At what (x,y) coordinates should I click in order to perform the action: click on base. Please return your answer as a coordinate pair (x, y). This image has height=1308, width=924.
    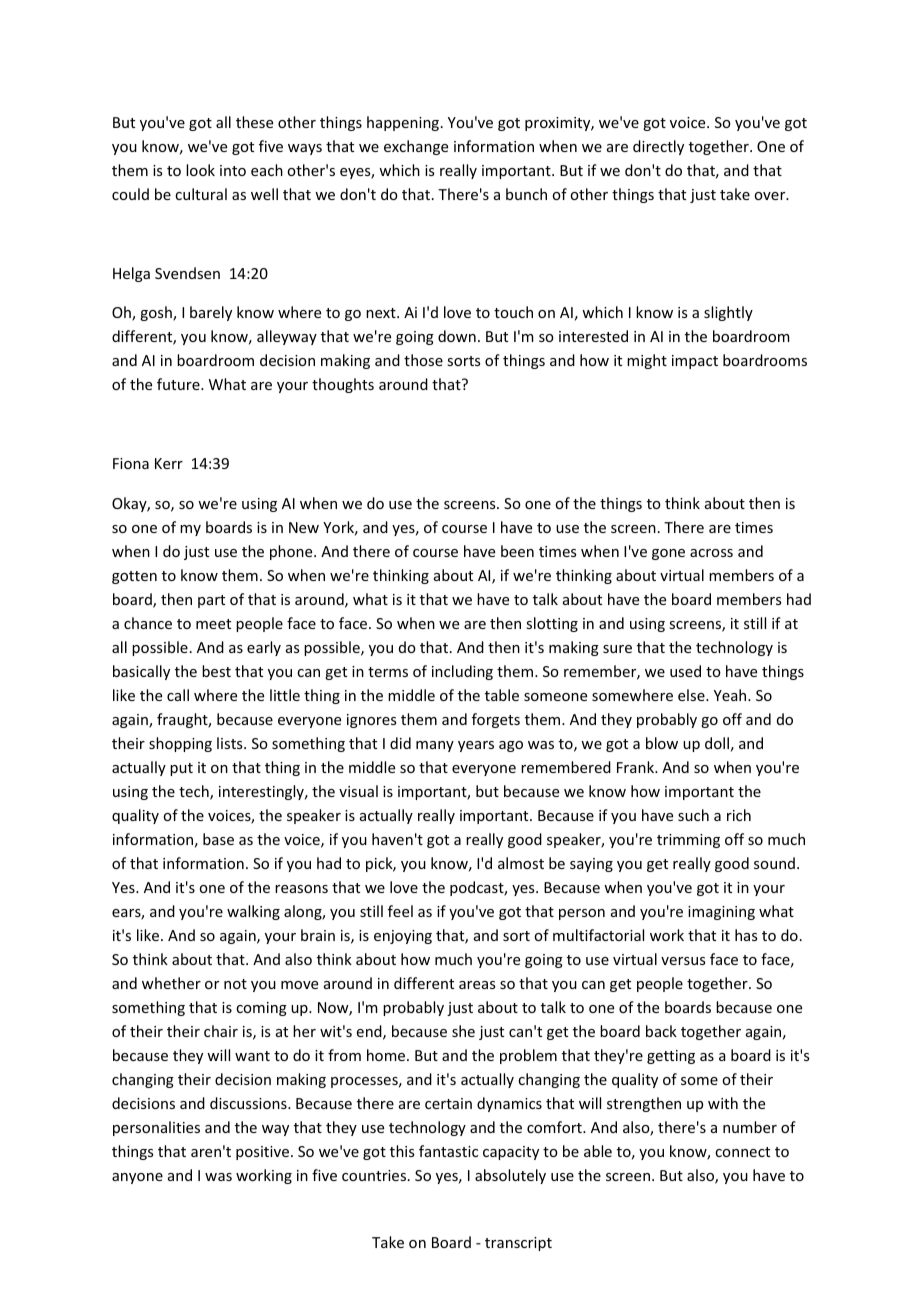
    Looking at the image, I should click on (218, 839).
